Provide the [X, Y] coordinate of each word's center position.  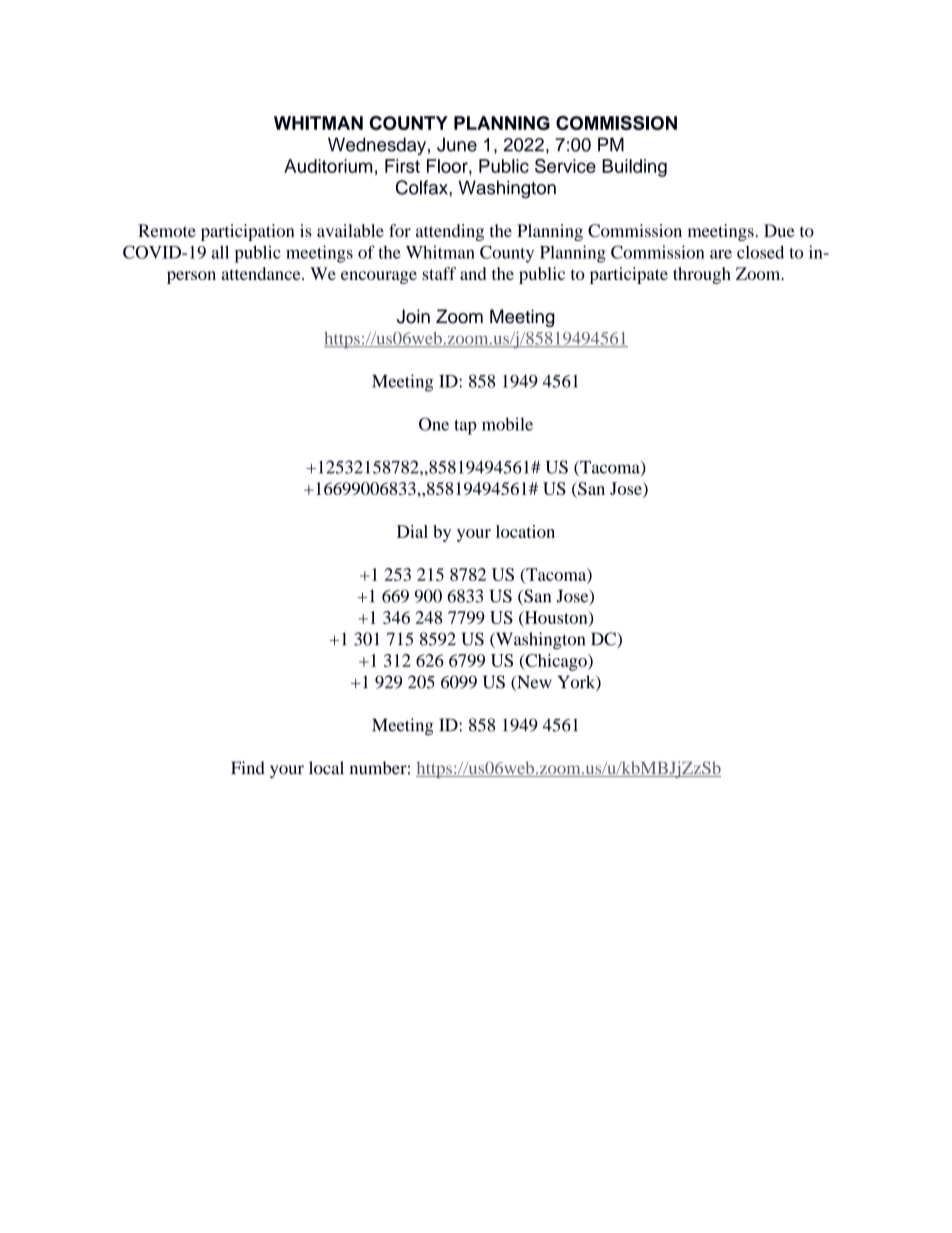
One [434, 424]
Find [248, 768]
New [533, 683]
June [457, 144]
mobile [507, 424]
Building [634, 168]
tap [465, 427]
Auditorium [328, 166]
